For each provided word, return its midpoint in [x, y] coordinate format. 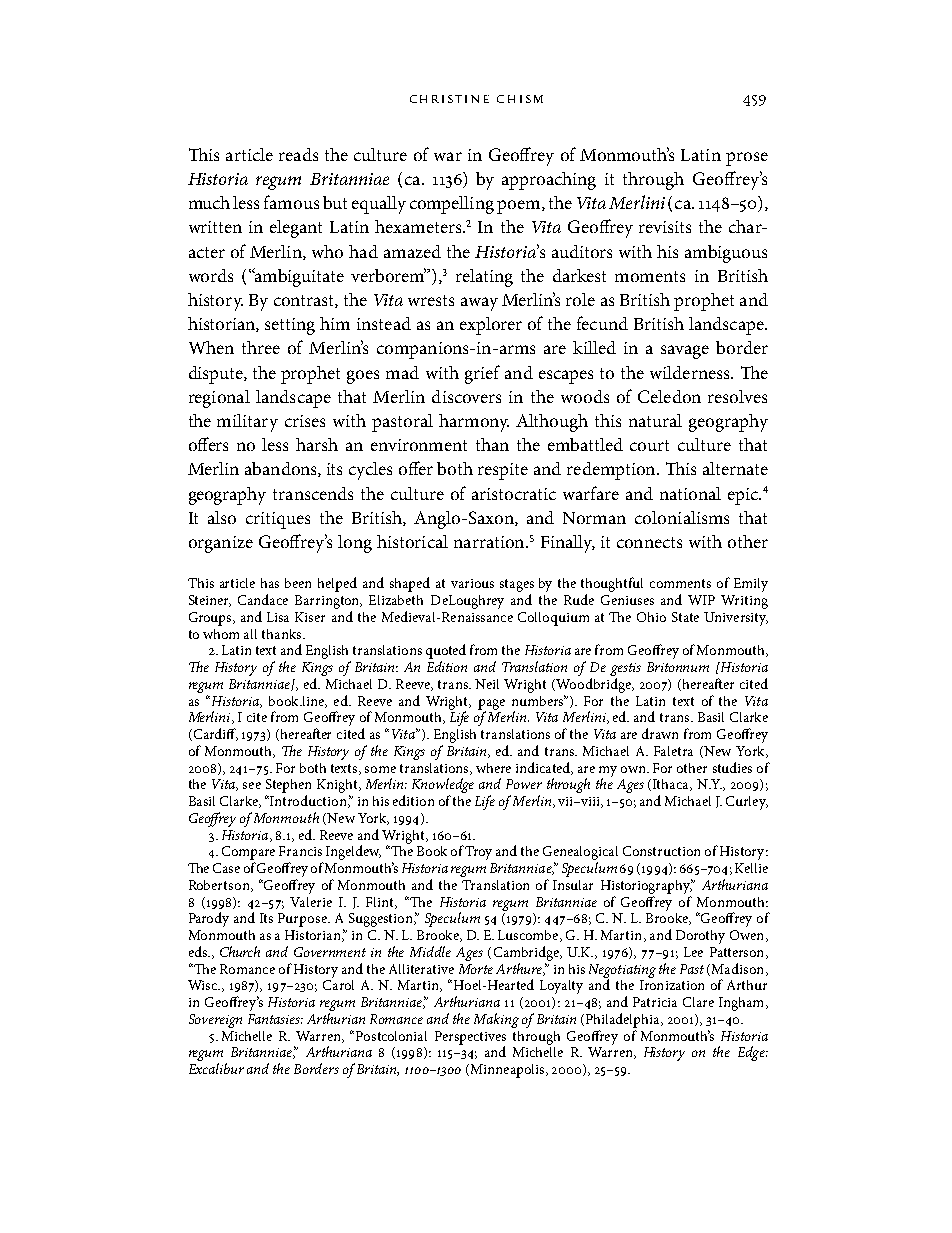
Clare [698, 1002]
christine [449, 99]
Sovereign [215, 1021]
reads [298, 154]
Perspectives [470, 1039]
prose [747, 159]
